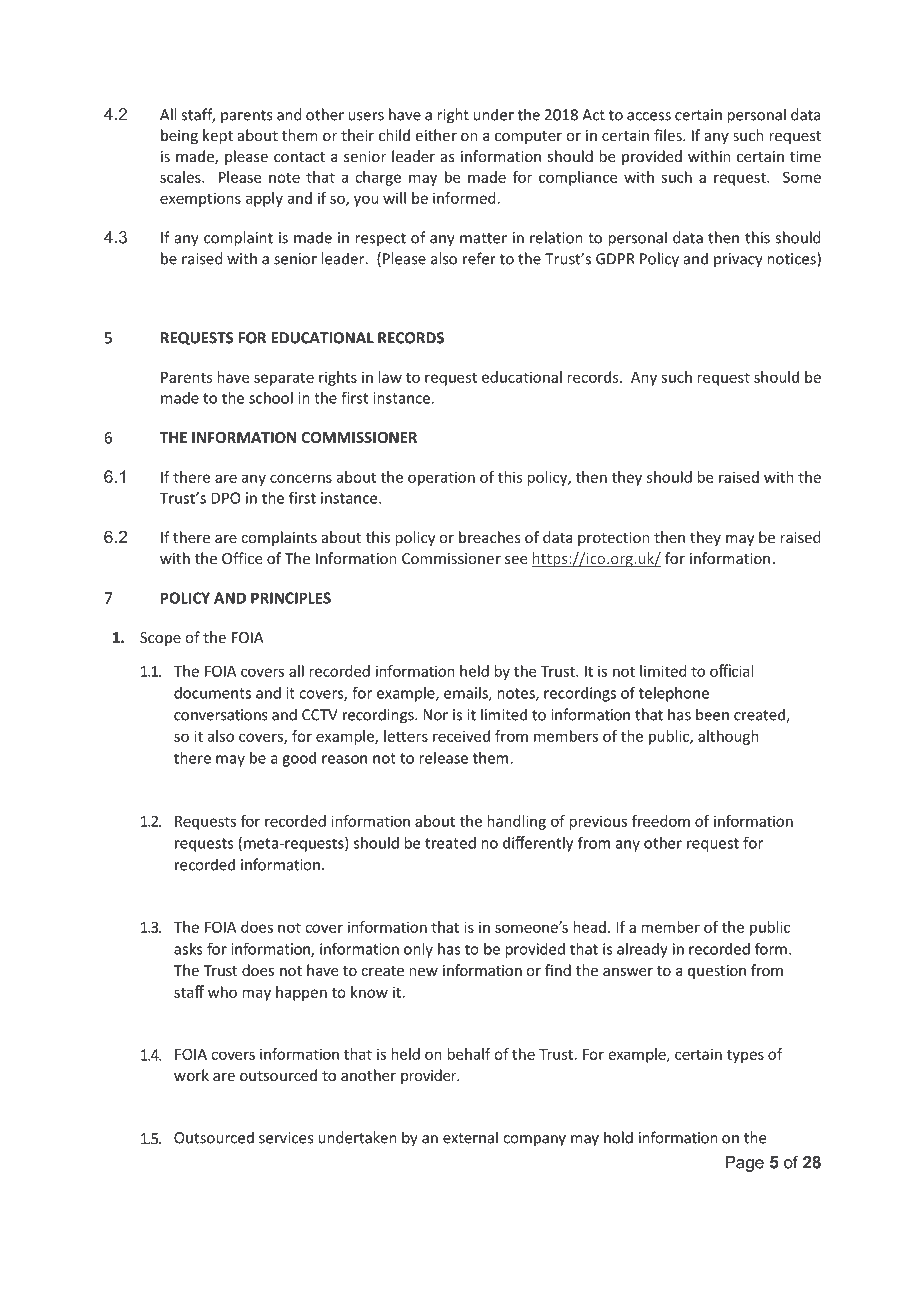 The width and height of the screenshot is (924, 1309). Describe the element at coordinates (212, 693) in the screenshot. I see `documents` at that location.
